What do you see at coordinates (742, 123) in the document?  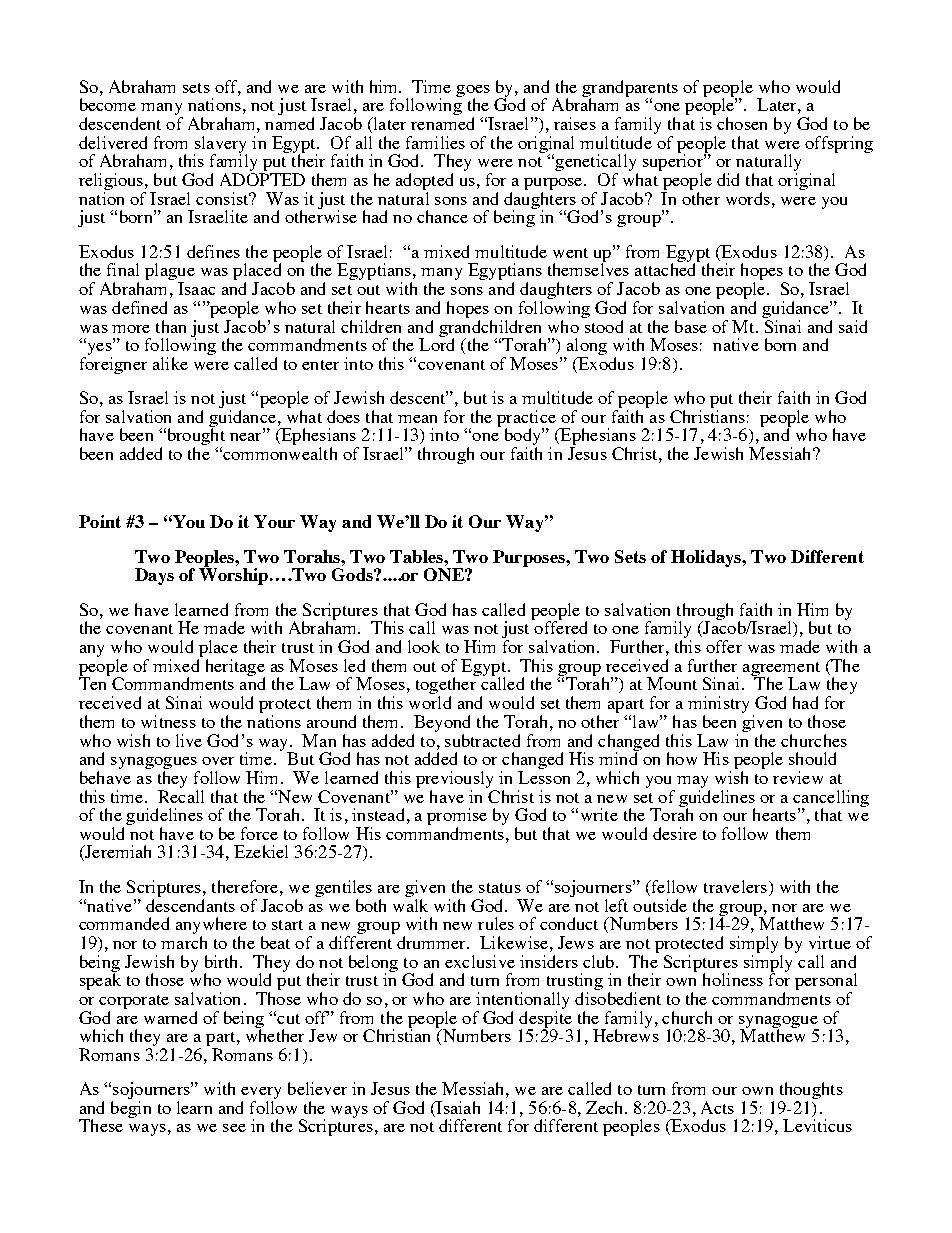 I see `chosen` at bounding box center [742, 123].
